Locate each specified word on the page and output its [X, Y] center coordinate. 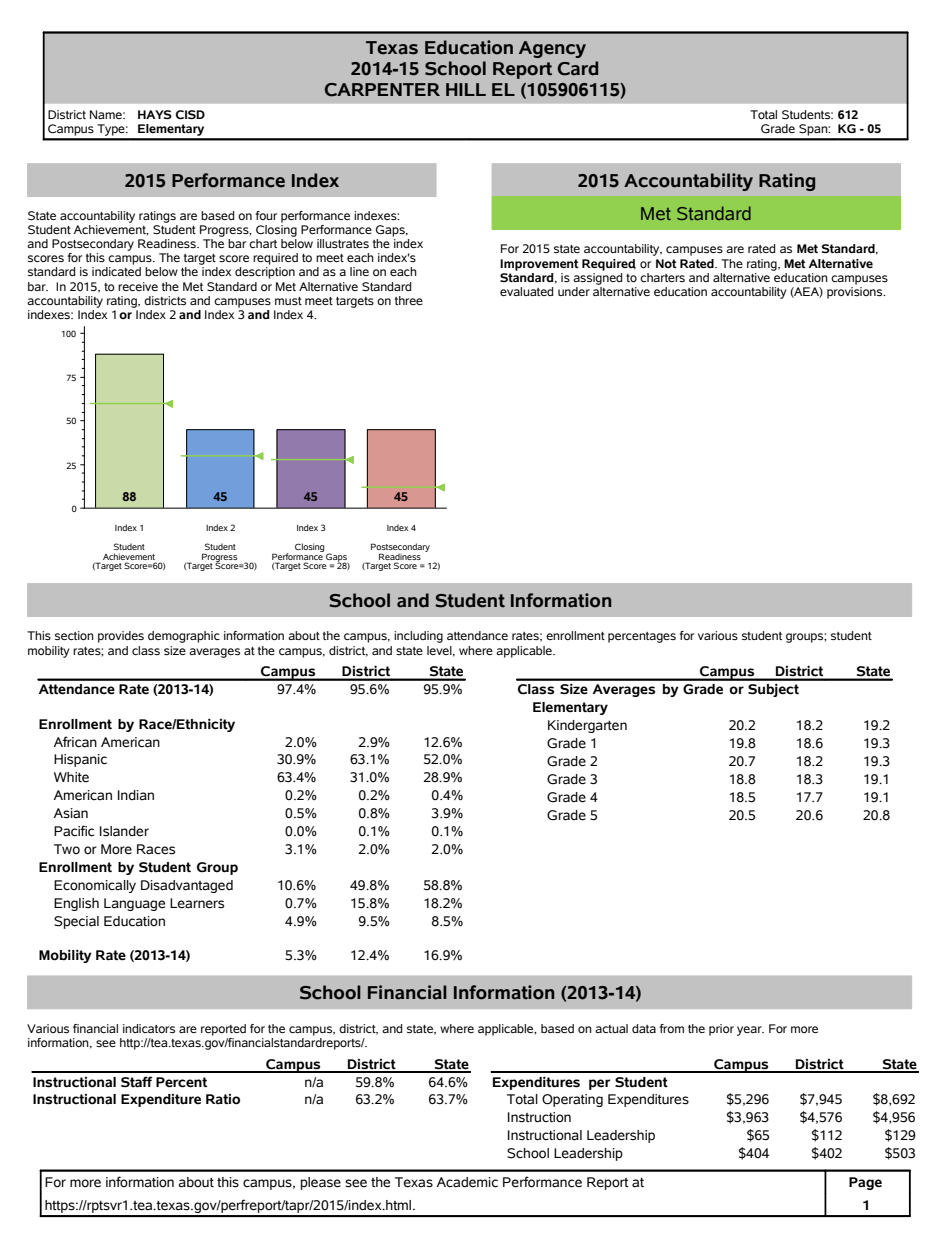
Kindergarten [587, 726]
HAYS [155, 114]
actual [611, 1028]
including [418, 637]
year [750, 1031]
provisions [856, 291]
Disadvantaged [187, 886]
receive [138, 286]
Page [865, 1183]
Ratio [223, 1099]
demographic [184, 637]
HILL [466, 89]
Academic [467, 1182]
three [409, 300]
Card [578, 68]
